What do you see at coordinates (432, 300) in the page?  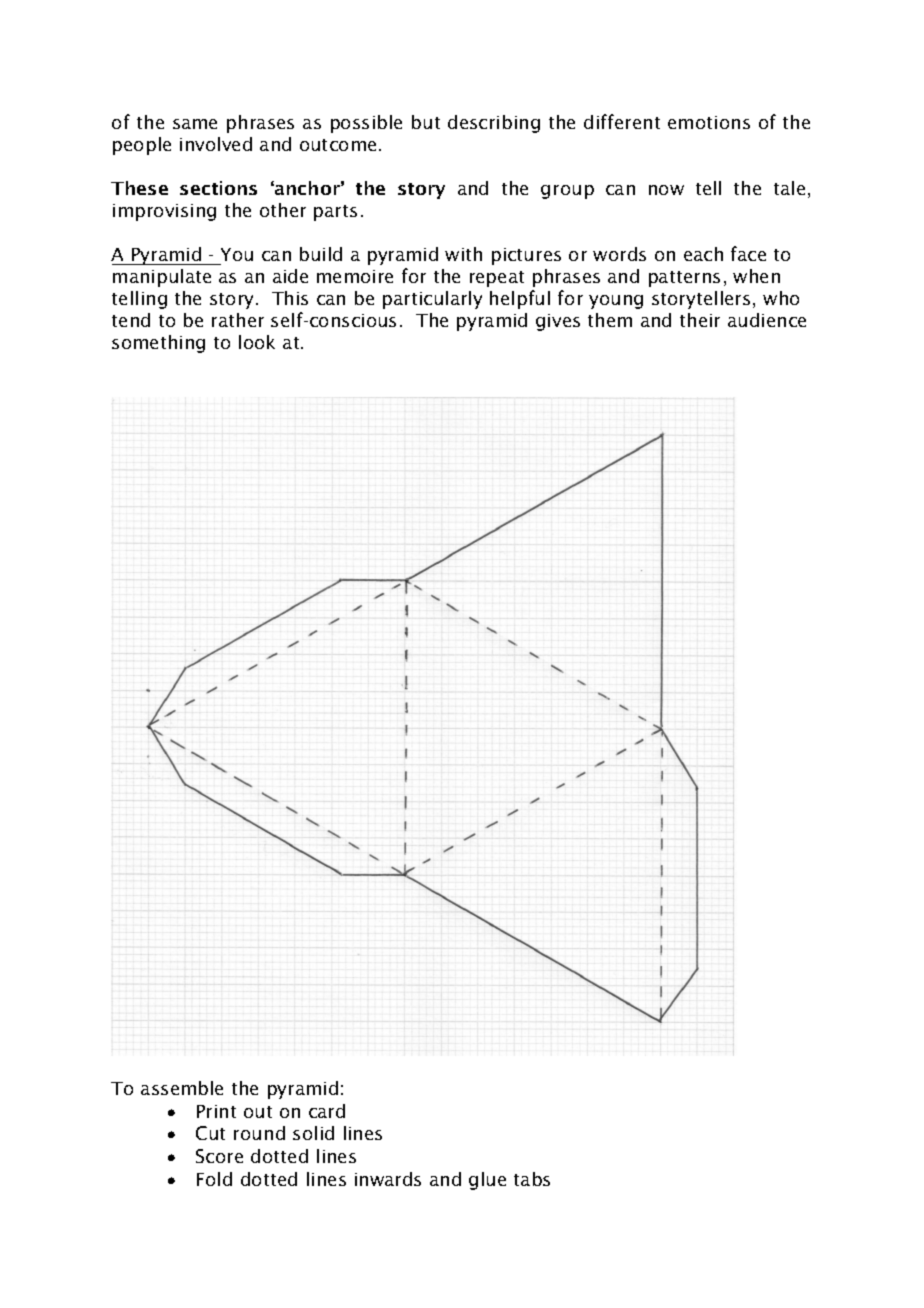 I see `particularly` at bounding box center [432, 300].
